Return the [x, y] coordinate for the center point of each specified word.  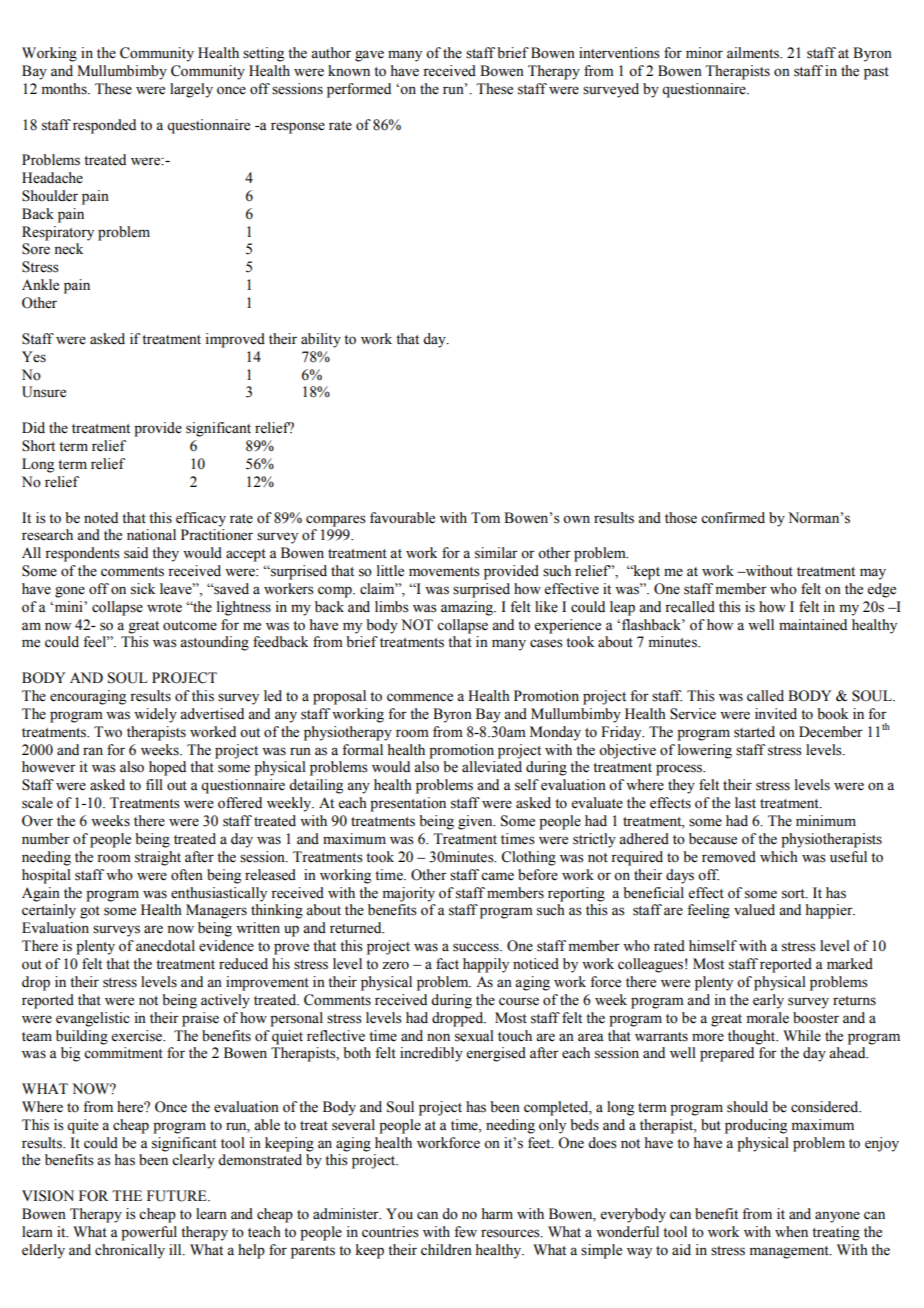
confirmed [733, 518]
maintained [813, 625]
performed [359, 90]
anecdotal [165, 946]
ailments [754, 53]
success [477, 947]
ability [321, 340]
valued [754, 910]
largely [191, 90]
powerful [149, 1233]
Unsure [44, 392]
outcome [190, 626]
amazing [468, 608]
